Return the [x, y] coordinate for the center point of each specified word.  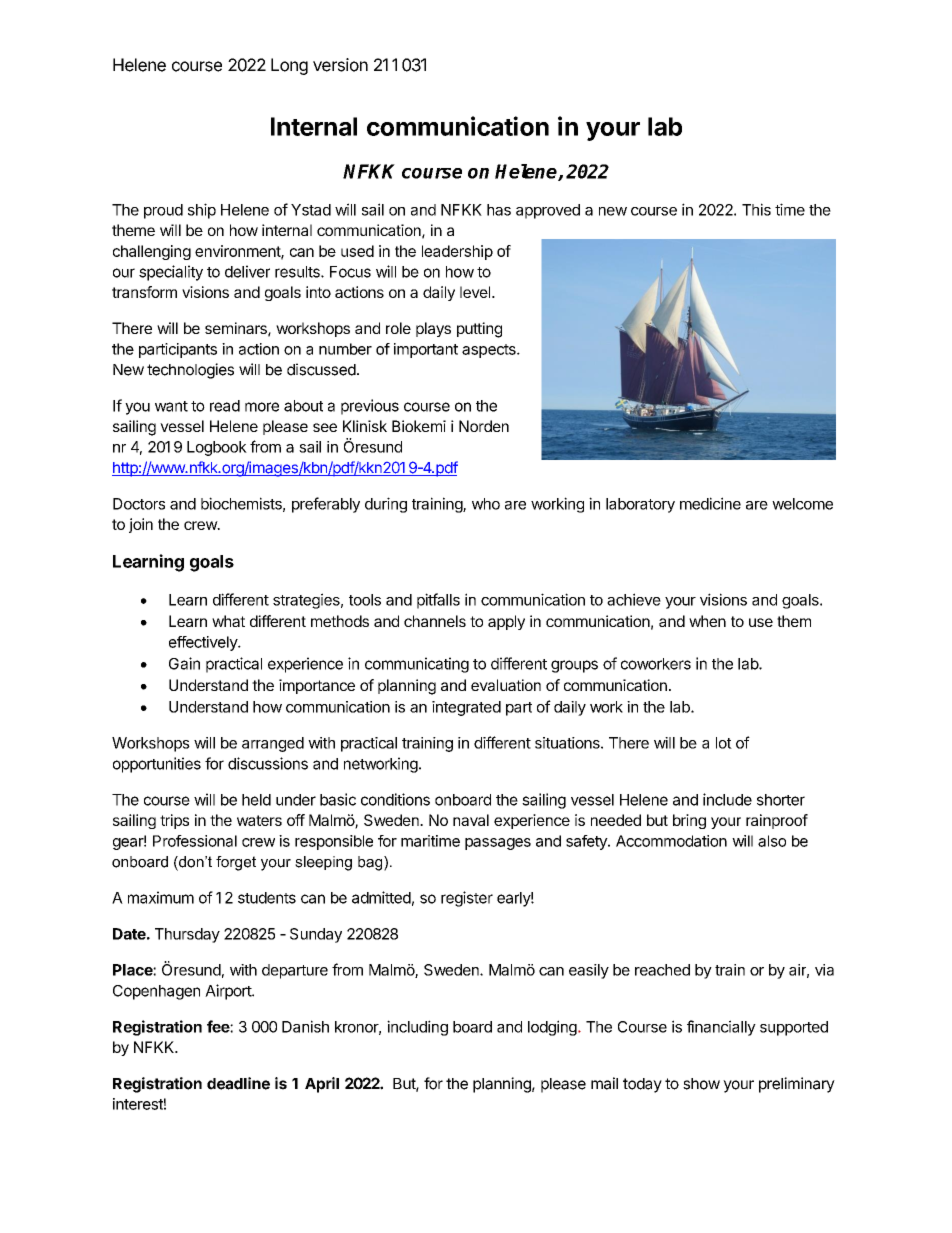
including [417, 1028]
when [707, 621]
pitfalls [438, 601]
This [756, 209]
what [228, 621]
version [340, 65]
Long [289, 66]
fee [219, 1026]
